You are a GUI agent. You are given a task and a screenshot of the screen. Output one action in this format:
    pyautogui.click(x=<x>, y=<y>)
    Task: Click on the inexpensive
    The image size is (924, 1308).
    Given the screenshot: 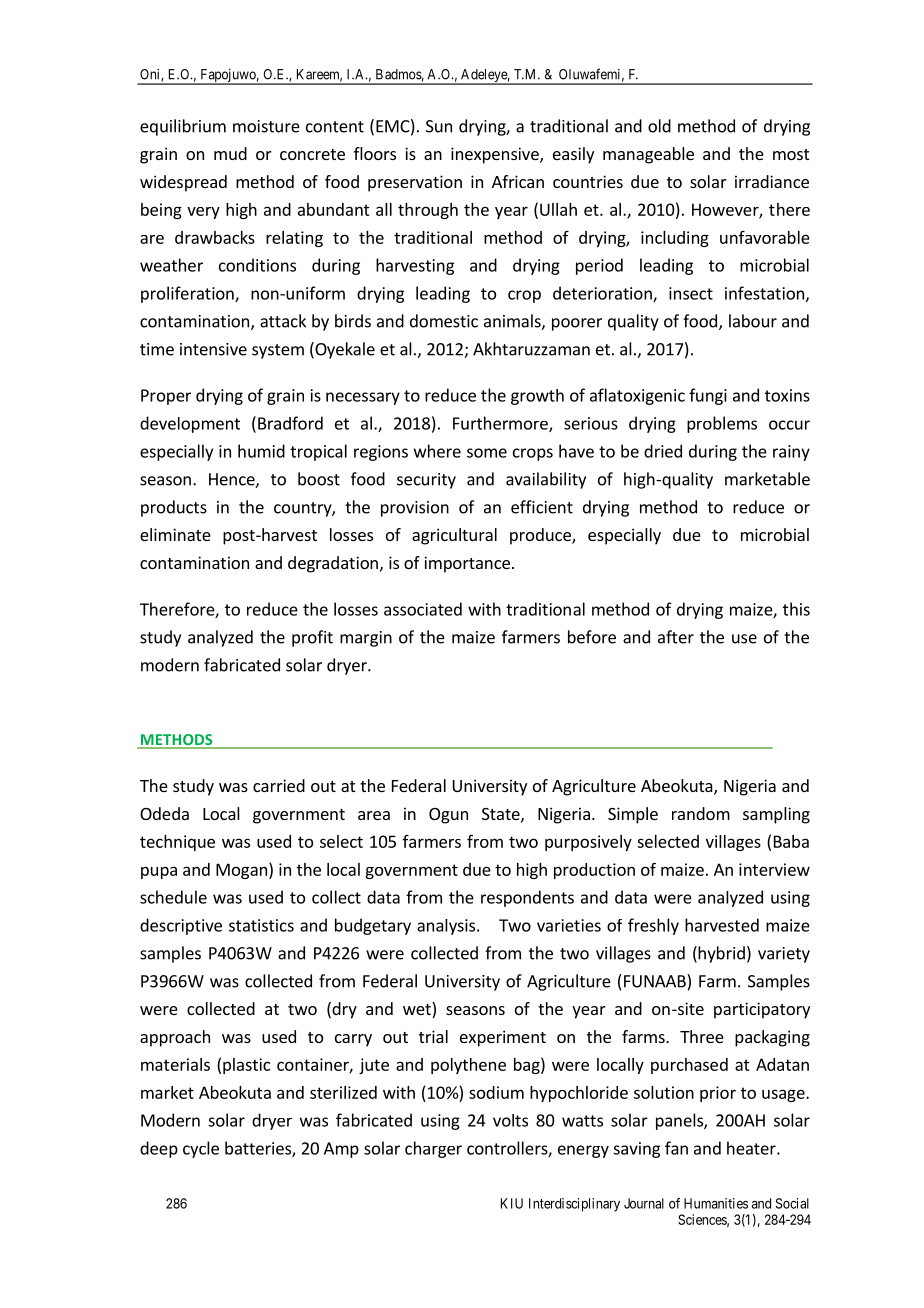 What is the action you would take?
    pyautogui.click(x=496, y=155)
